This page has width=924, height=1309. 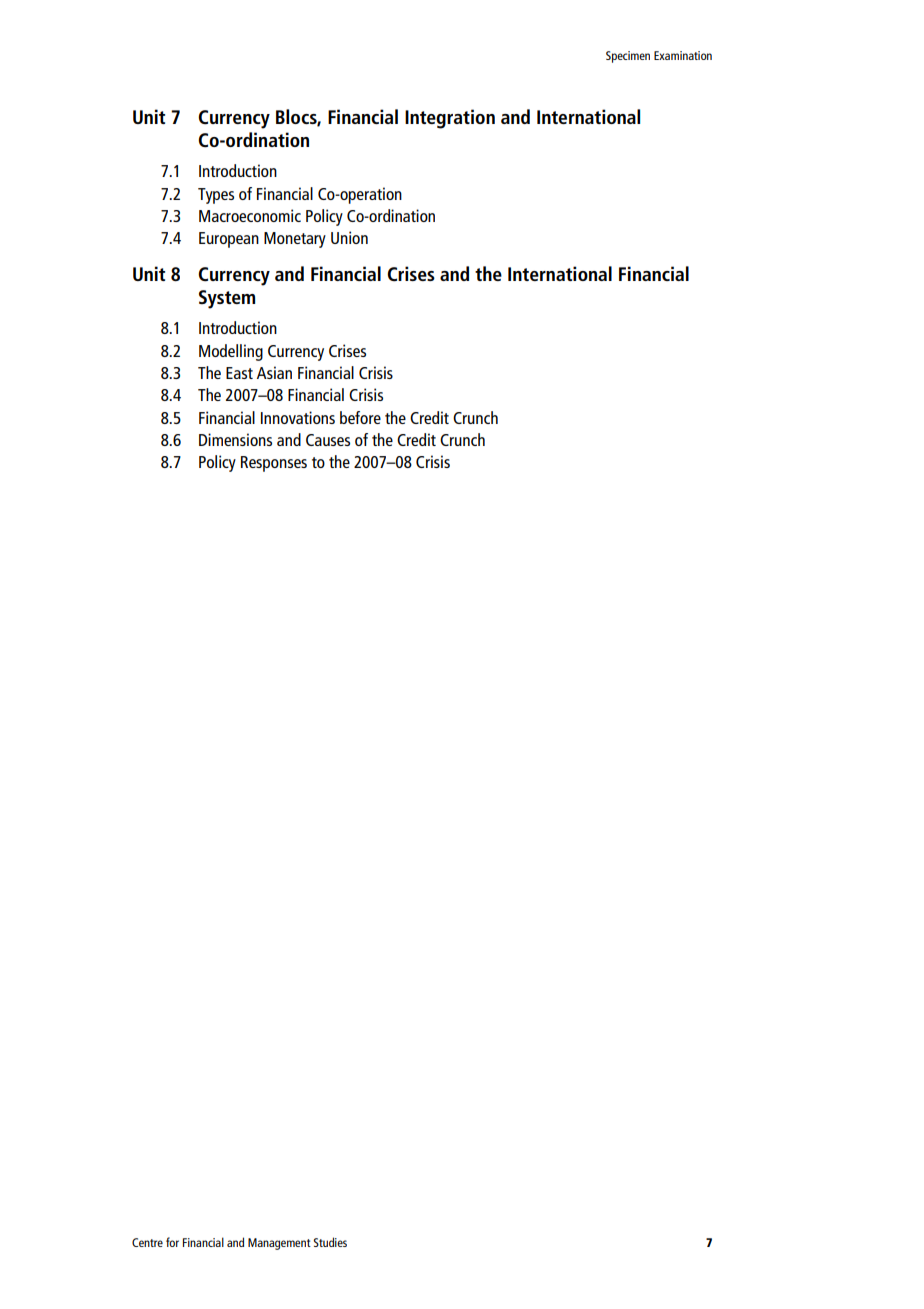 I want to click on Innovations, so click(x=298, y=417).
